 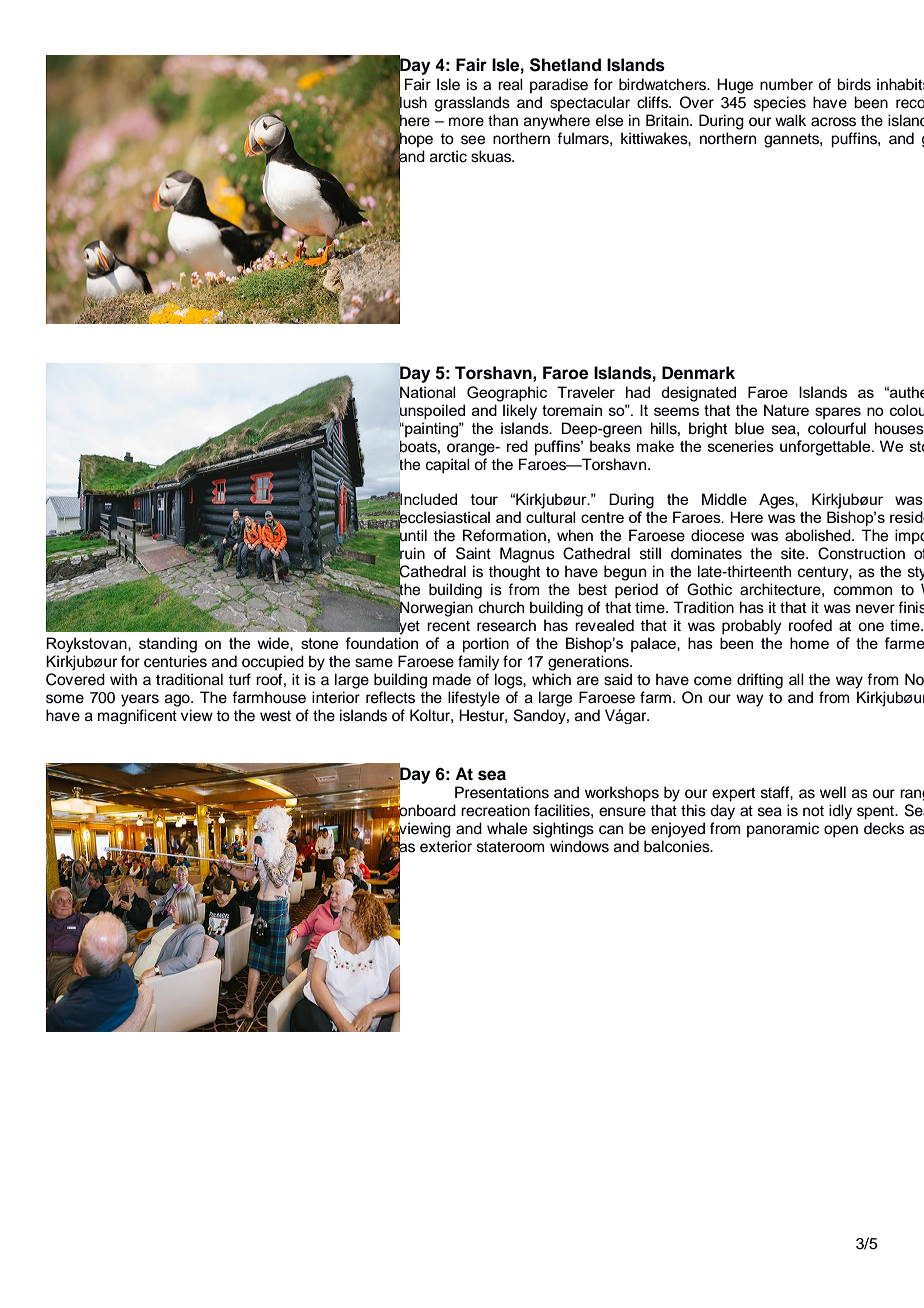 I want to click on grasslands, so click(x=472, y=104).
